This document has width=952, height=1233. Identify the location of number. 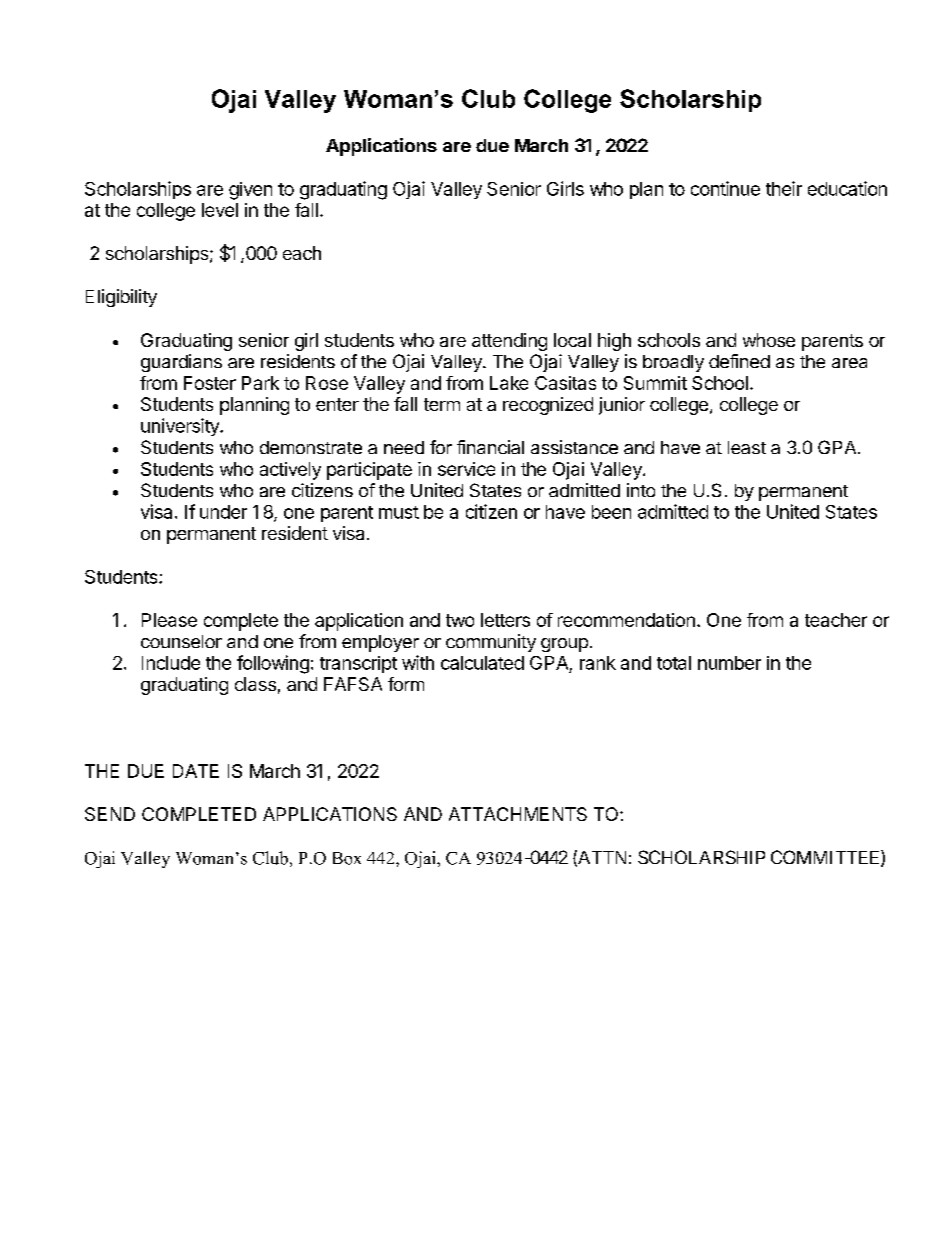
(729, 663).
